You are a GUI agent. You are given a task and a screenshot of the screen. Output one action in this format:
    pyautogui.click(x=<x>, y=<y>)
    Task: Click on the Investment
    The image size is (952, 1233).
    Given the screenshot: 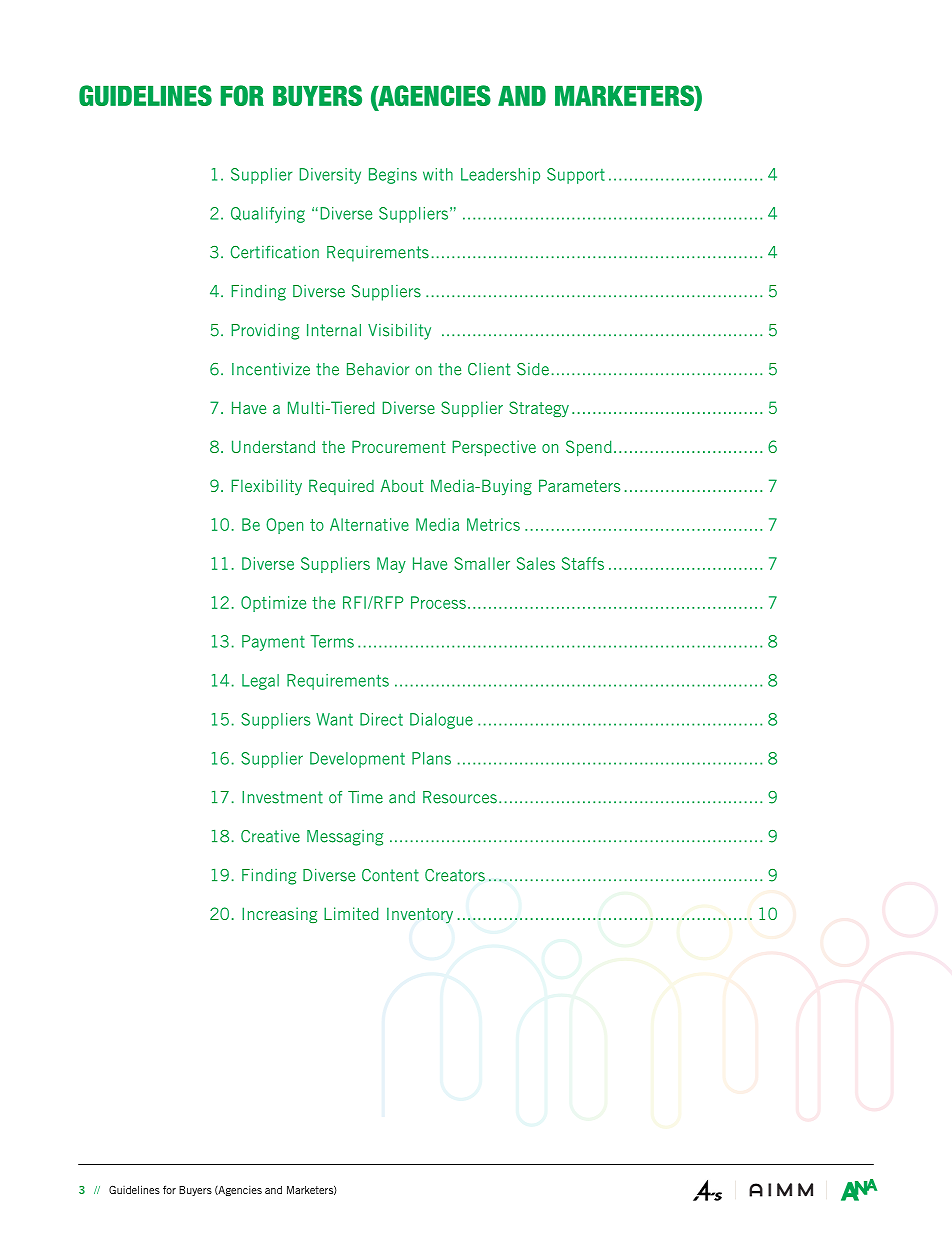 What is the action you would take?
    pyautogui.click(x=282, y=797)
